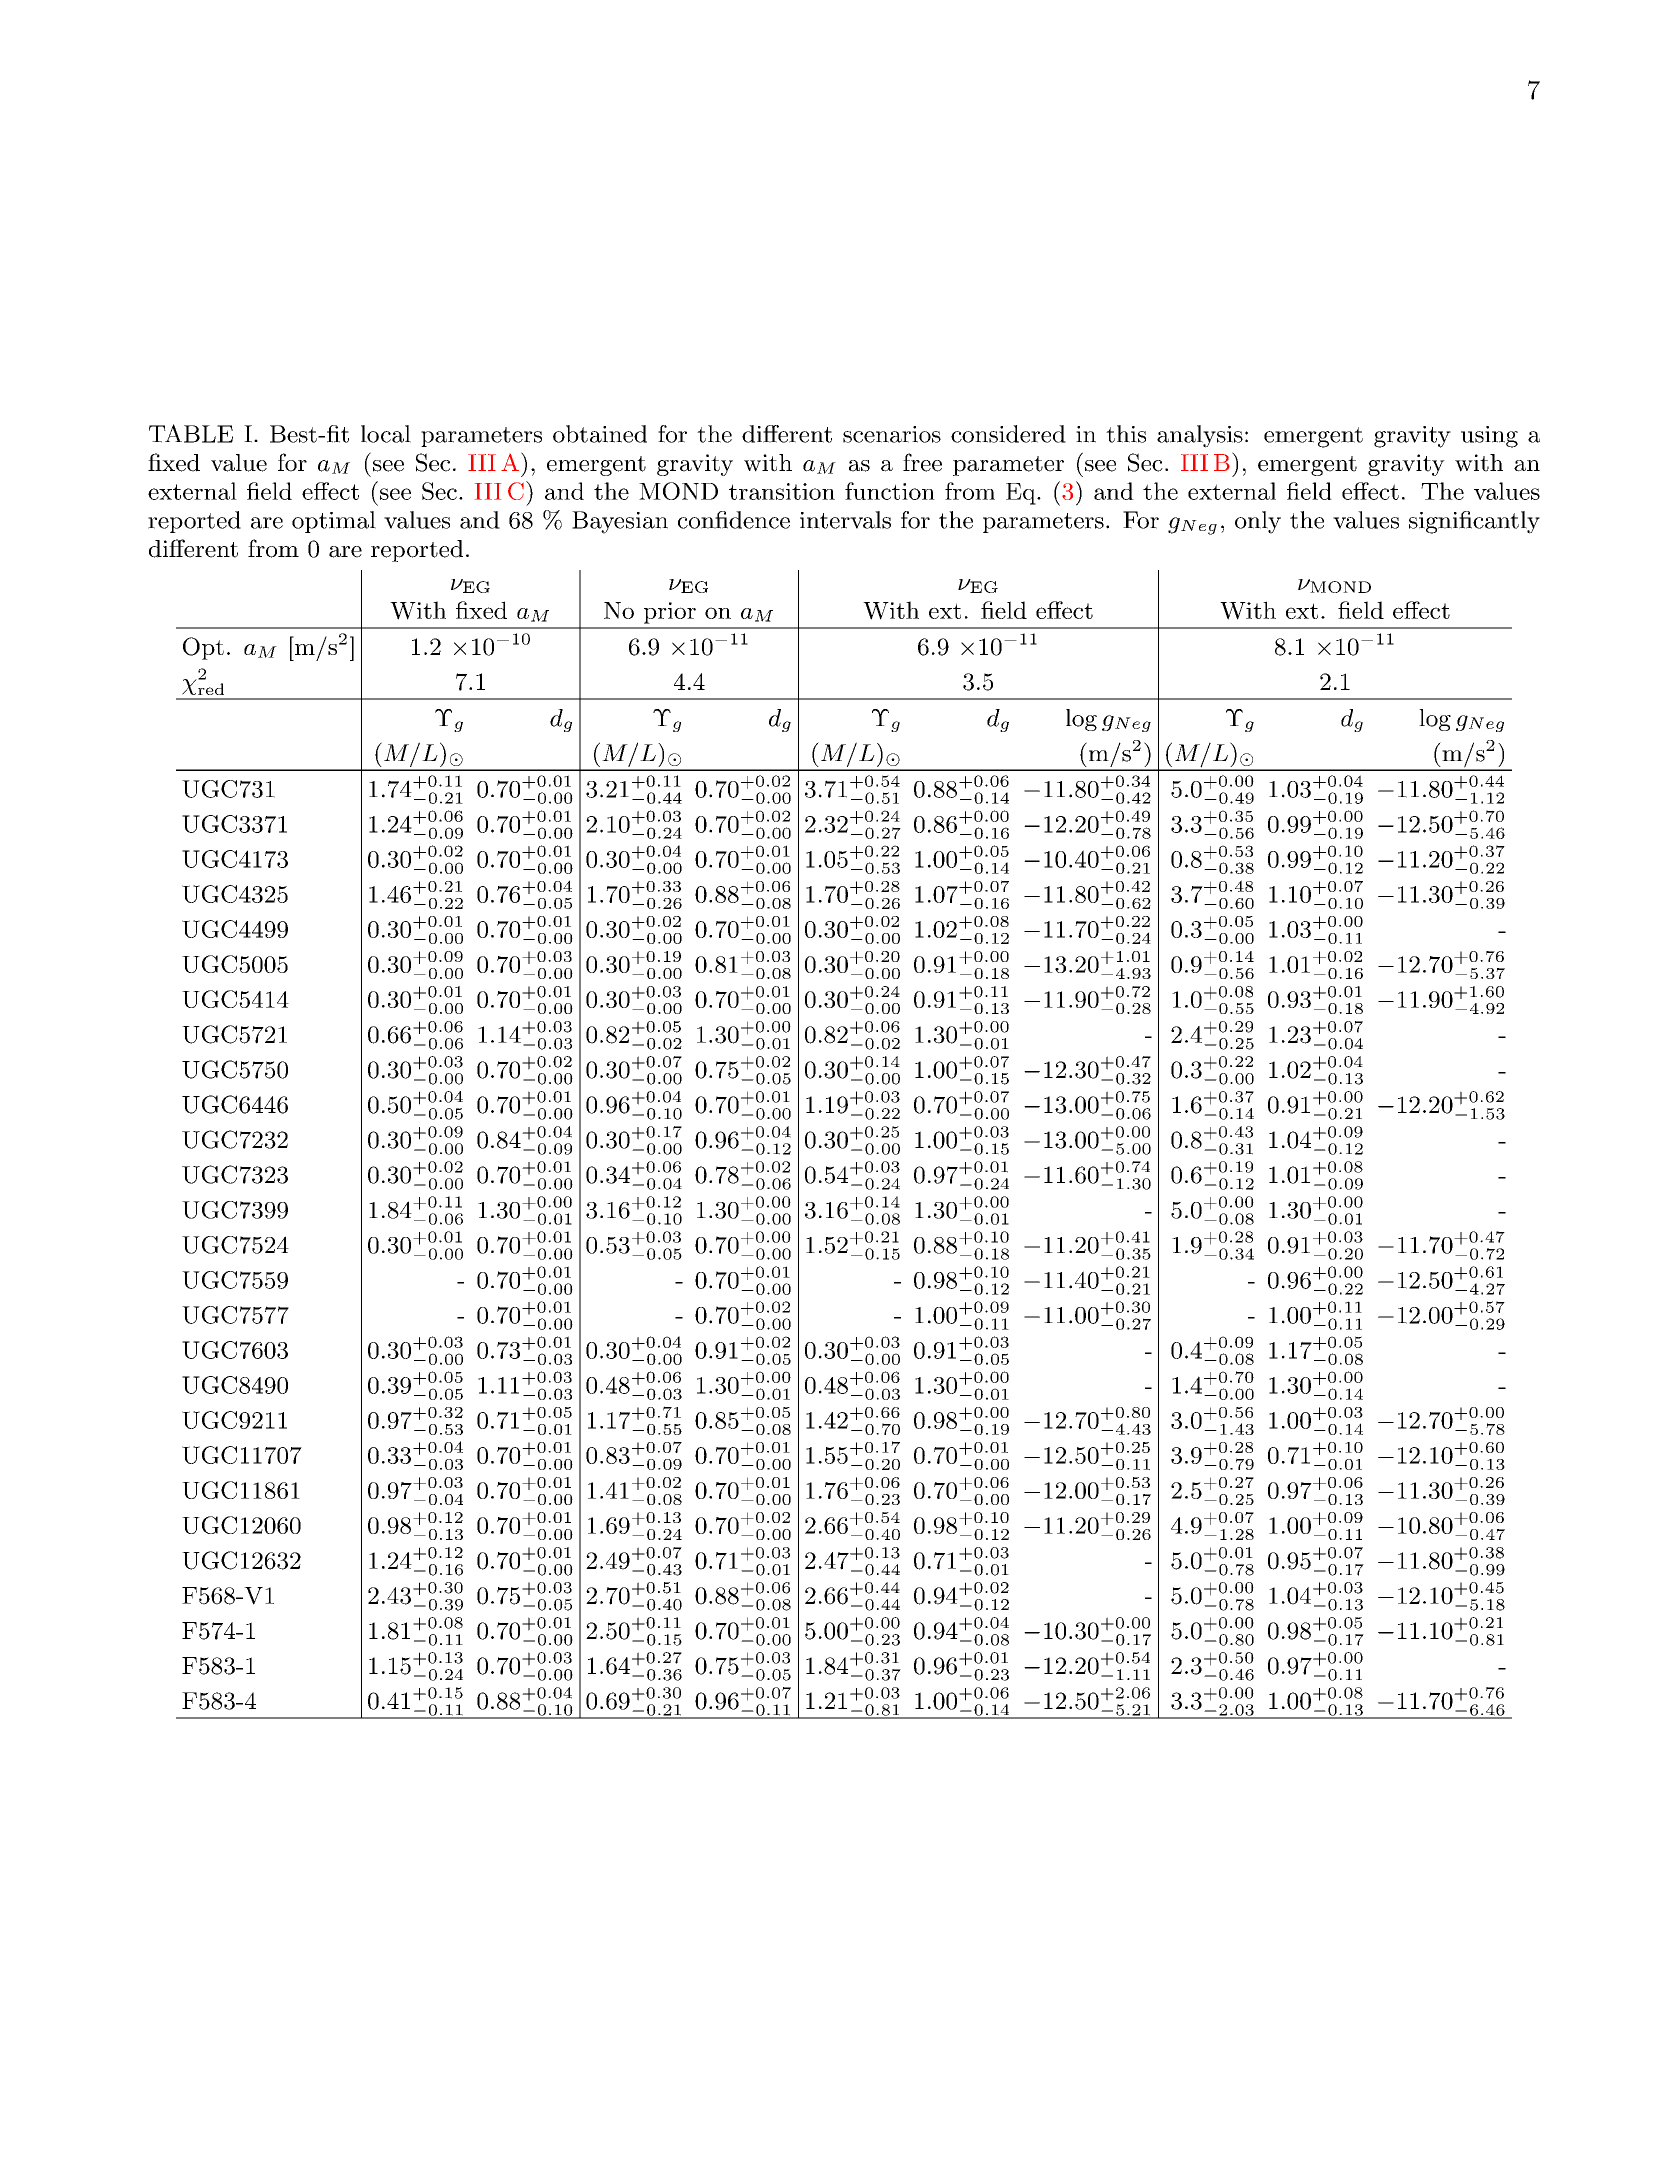  Describe the element at coordinates (892, 434) in the screenshot. I see `scenarios` at that location.
